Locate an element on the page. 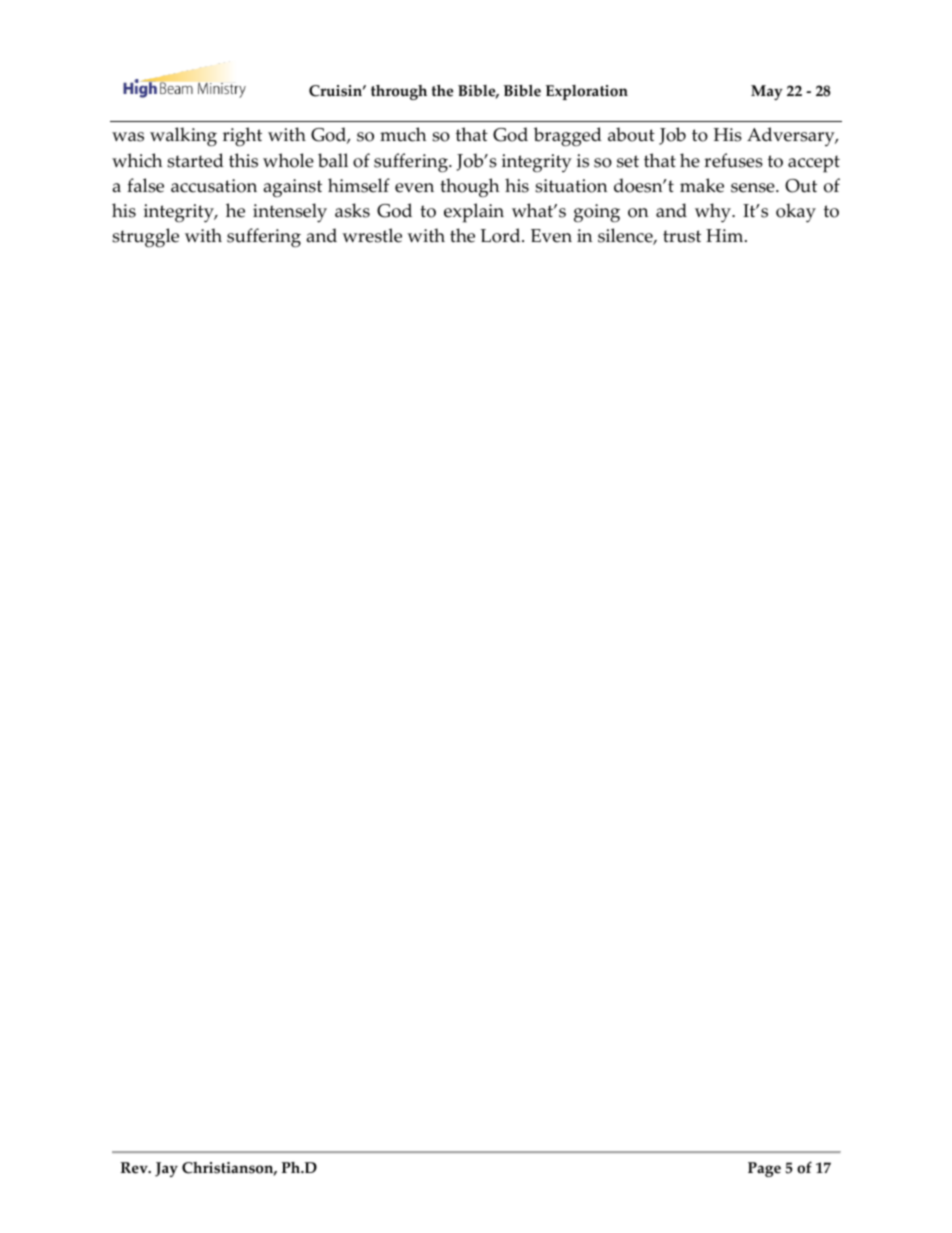  Jay is located at coordinates (166, 1169).
